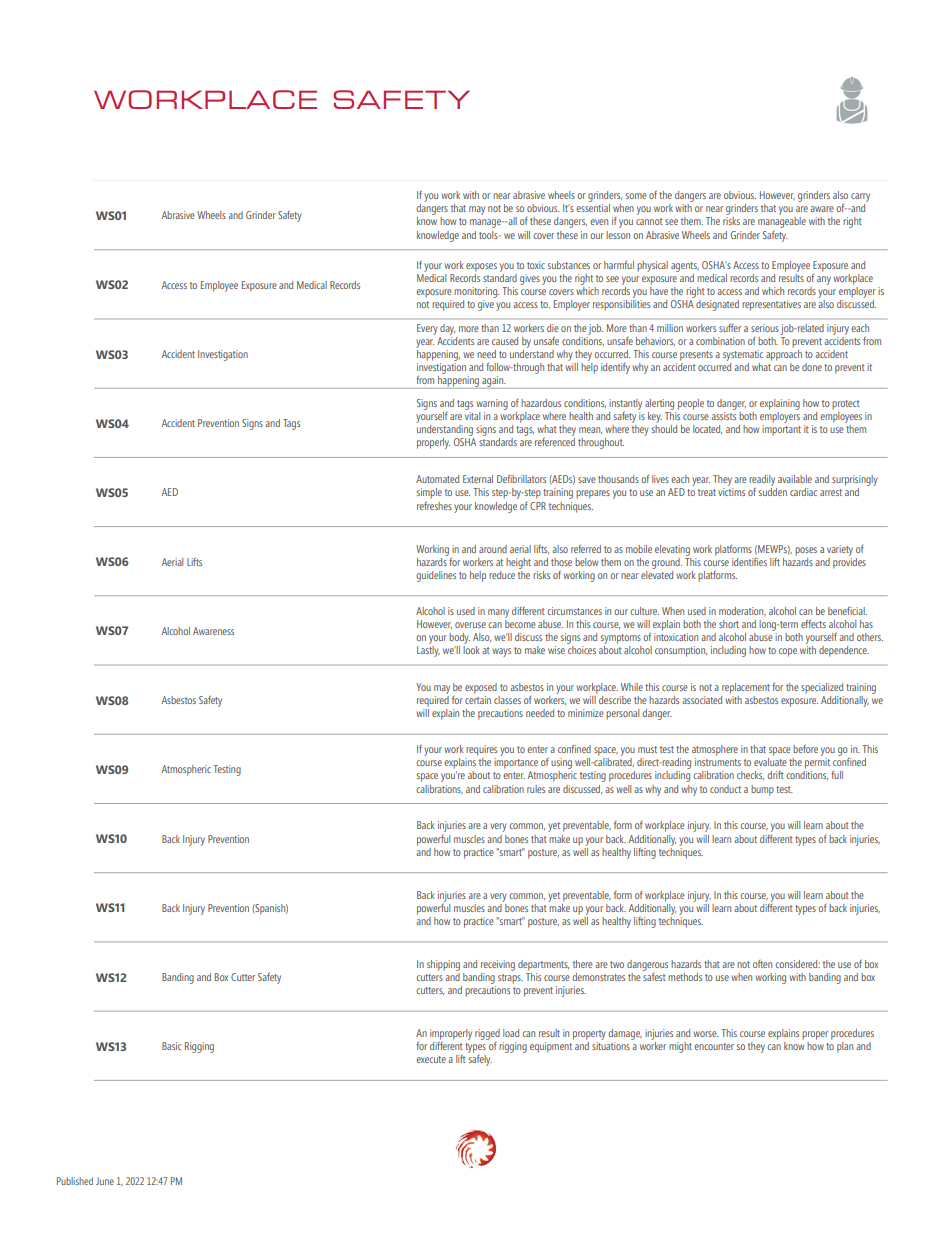  I want to click on rules, so click(536, 789).
